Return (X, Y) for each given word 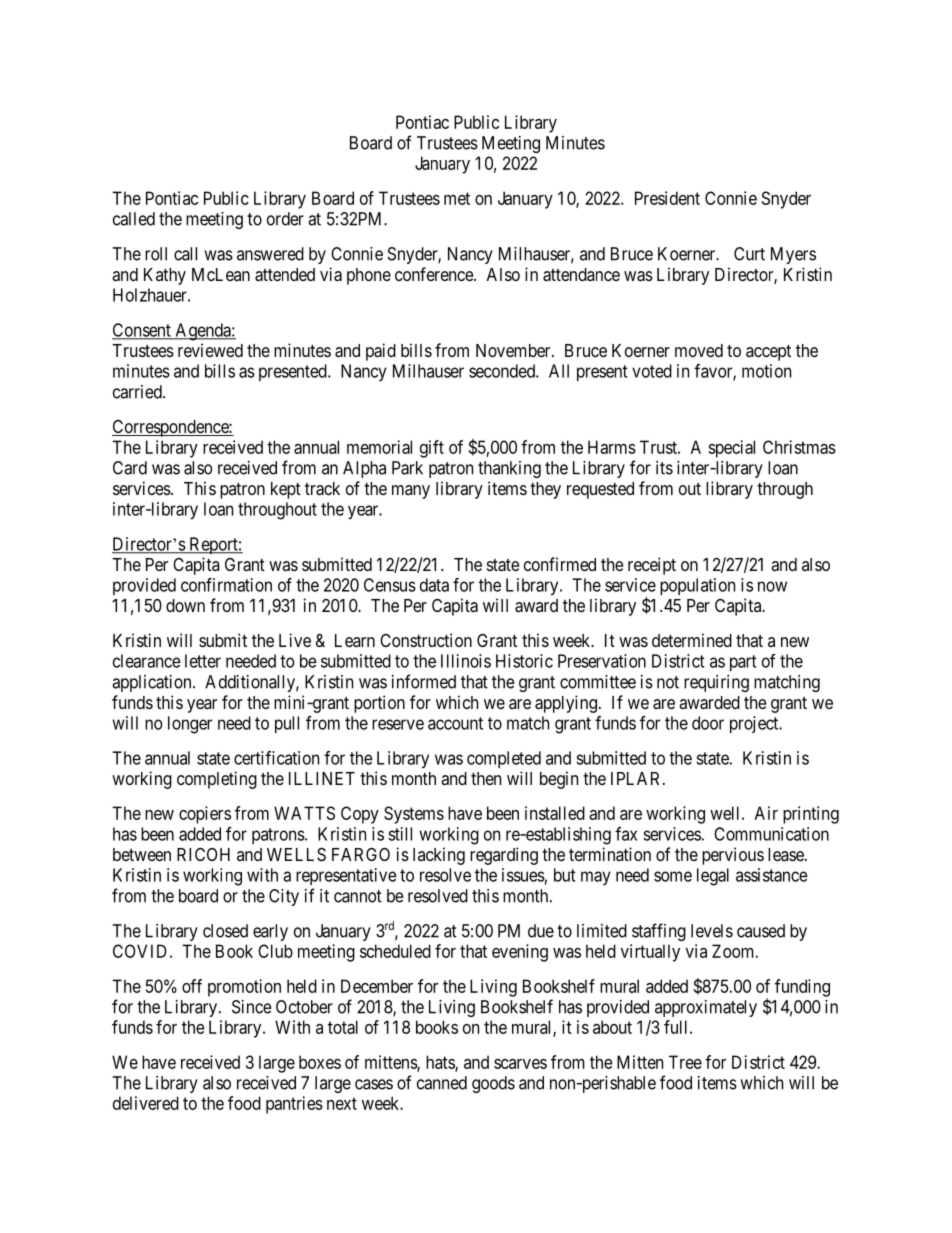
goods (493, 1084)
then (486, 778)
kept (286, 490)
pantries (294, 1105)
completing (217, 780)
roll (156, 254)
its (664, 468)
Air (766, 813)
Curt (749, 254)
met (457, 198)
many (411, 492)
